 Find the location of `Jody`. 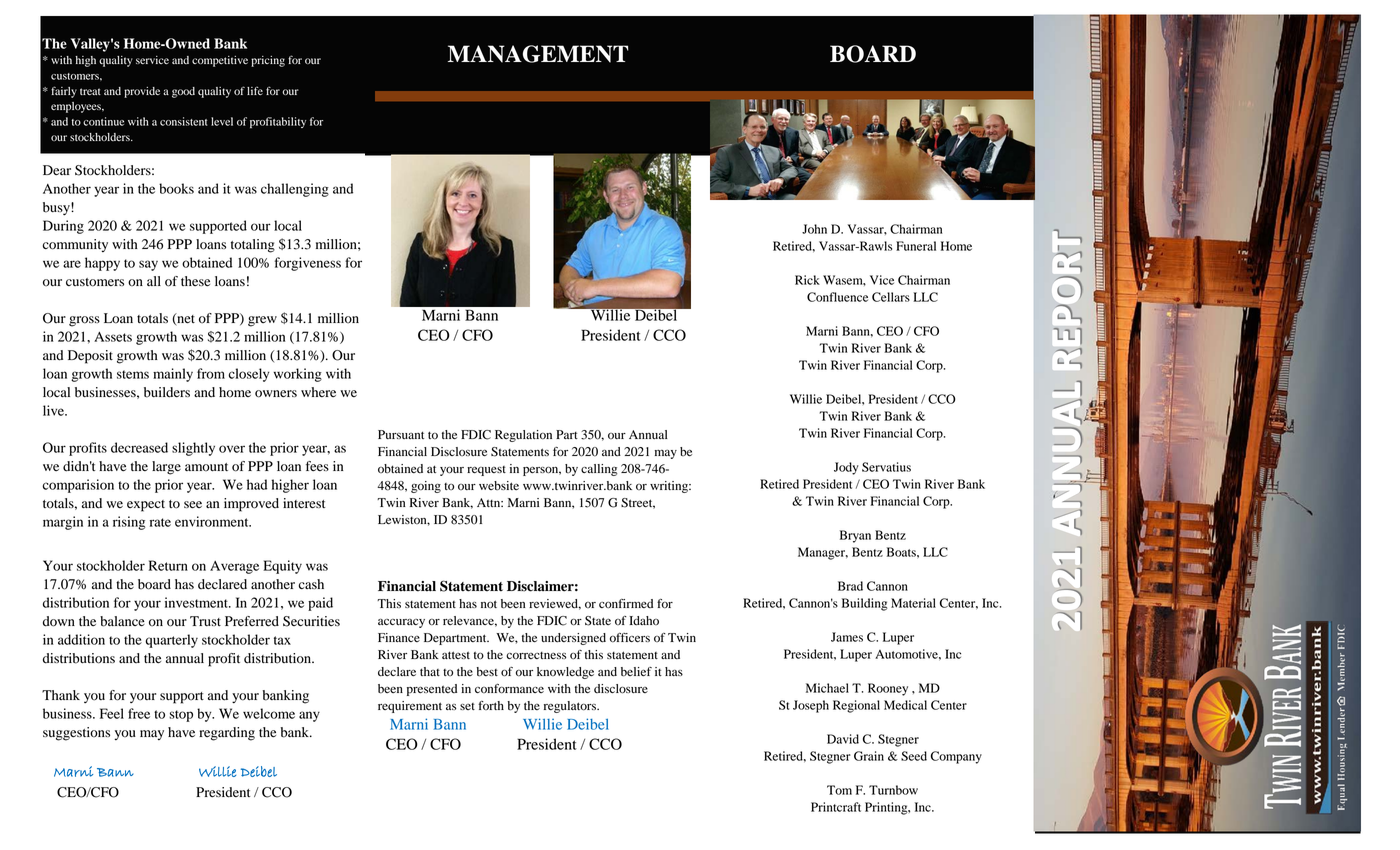

Jody is located at coordinates (846, 468).
